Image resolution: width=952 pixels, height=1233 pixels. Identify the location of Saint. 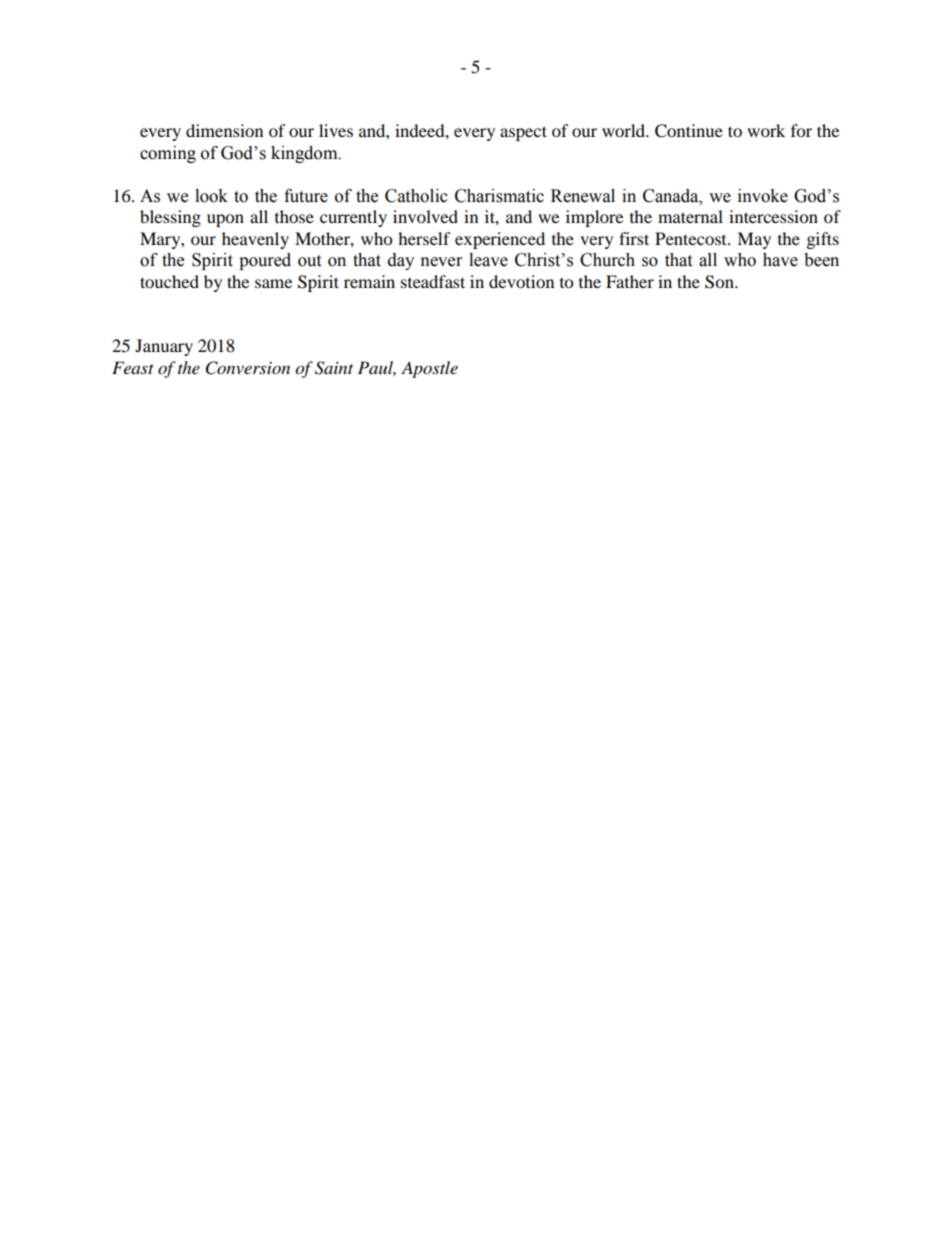
(334, 368).
